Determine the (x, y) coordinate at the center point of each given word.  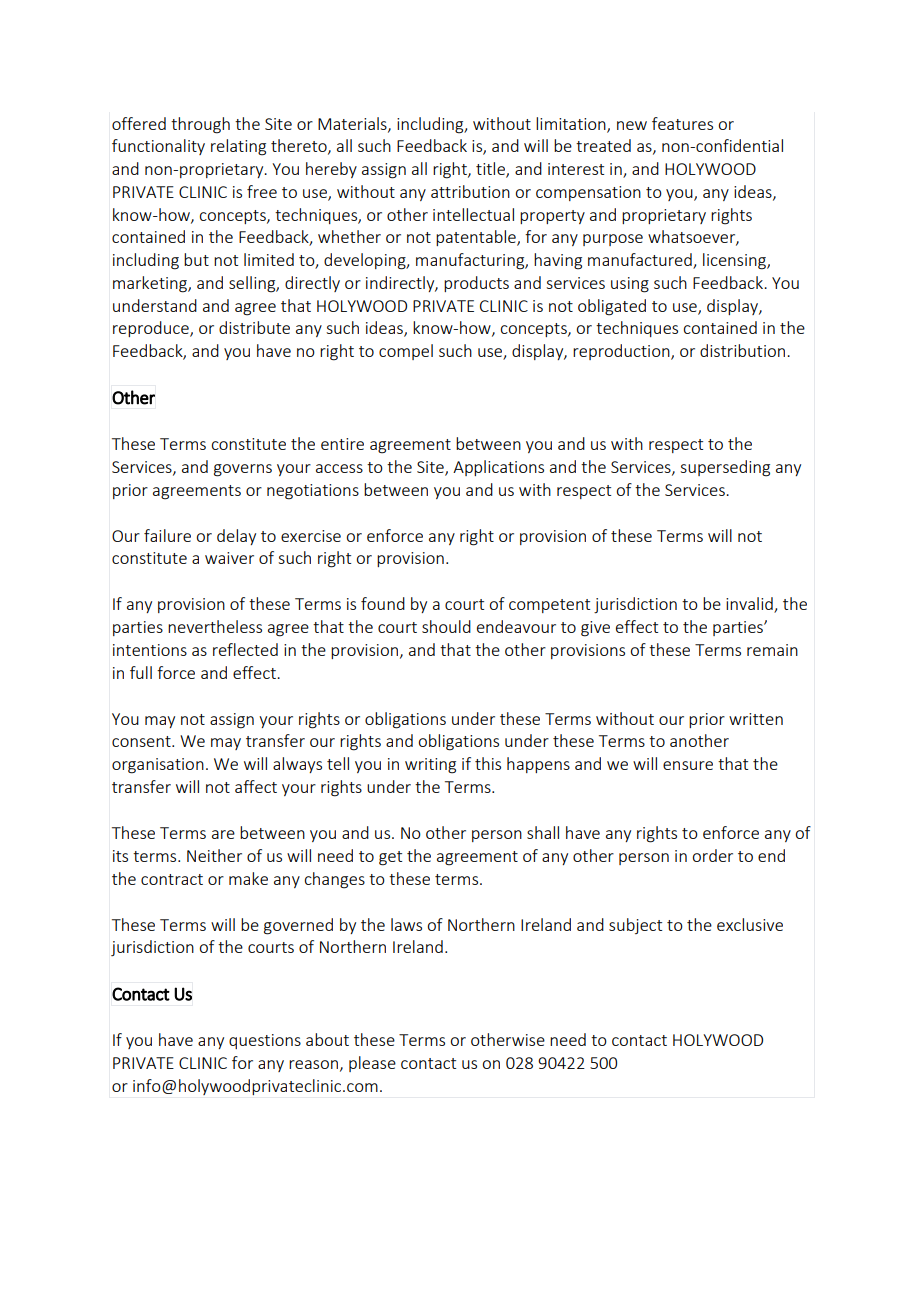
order (712, 855)
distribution (744, 350)
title (491, 170)
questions (265, 1041)
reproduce (152, 329)
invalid (750, 605)
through (200, 125)
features (682, 123)
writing (430, 766)
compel (406, 352)
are (223, 834)
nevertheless (215, 626)
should (446, 626)
